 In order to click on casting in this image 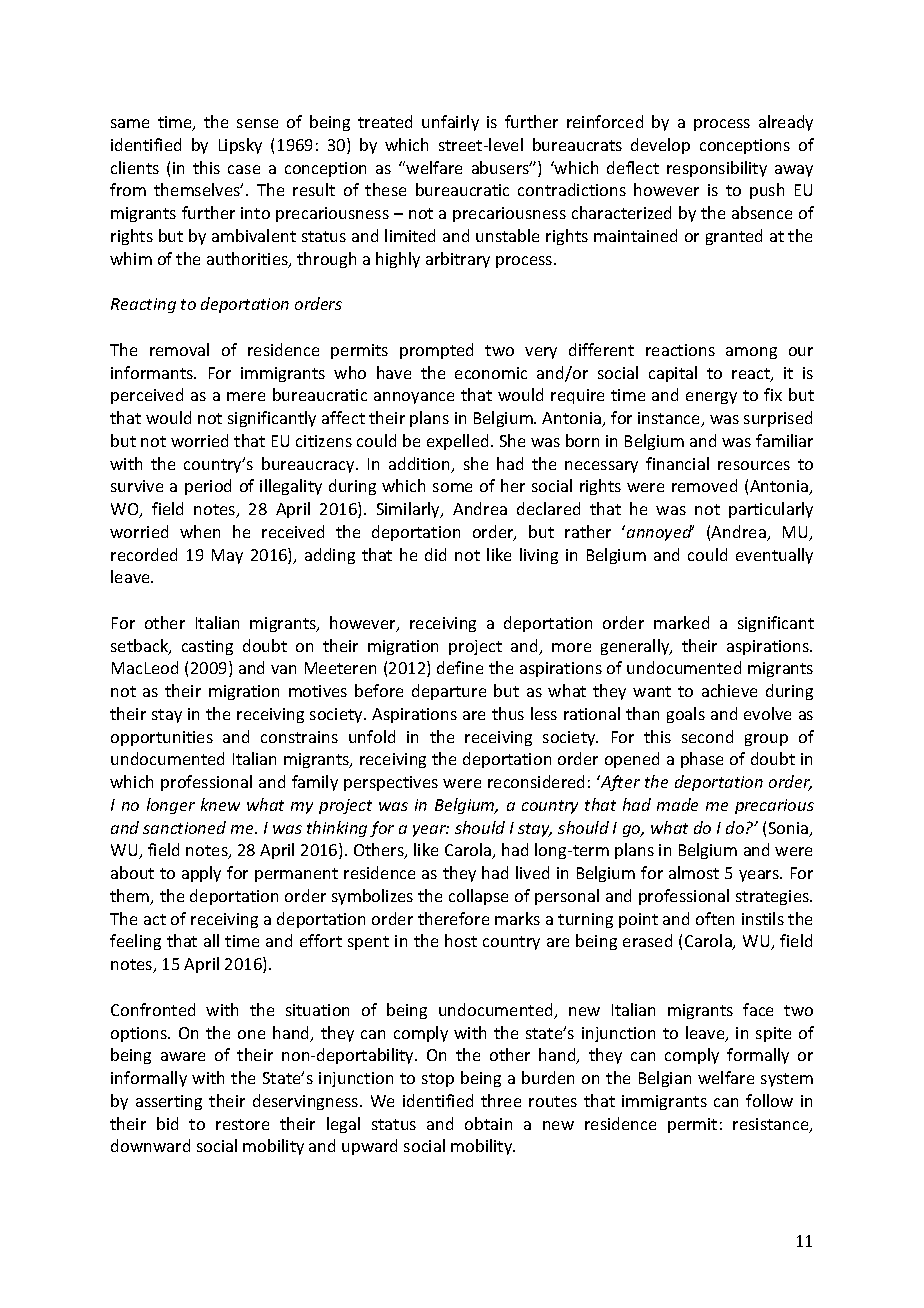, I will do `click(207, 647)`.
